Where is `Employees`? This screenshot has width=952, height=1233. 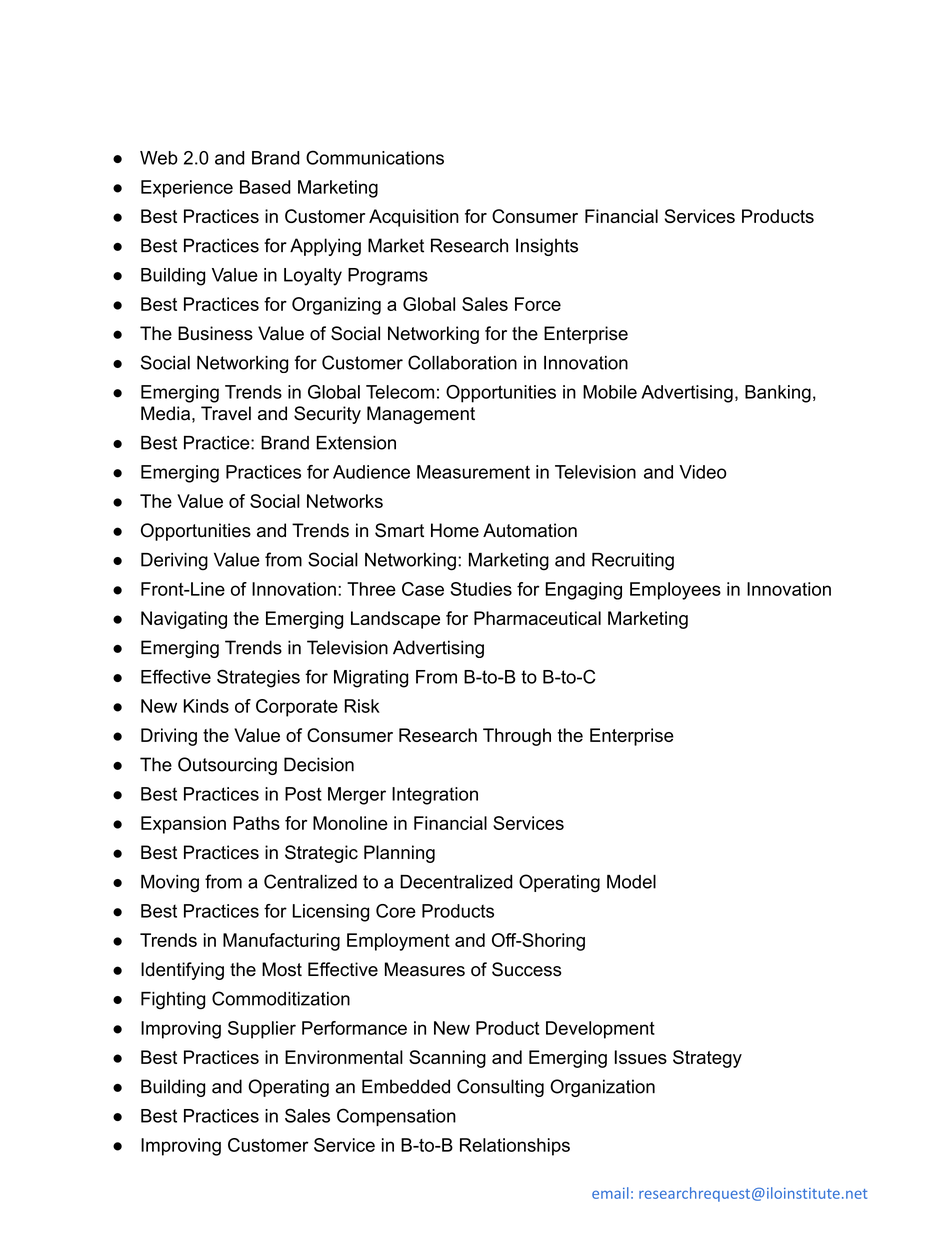 Employees is located at coordinates (675, 591).
